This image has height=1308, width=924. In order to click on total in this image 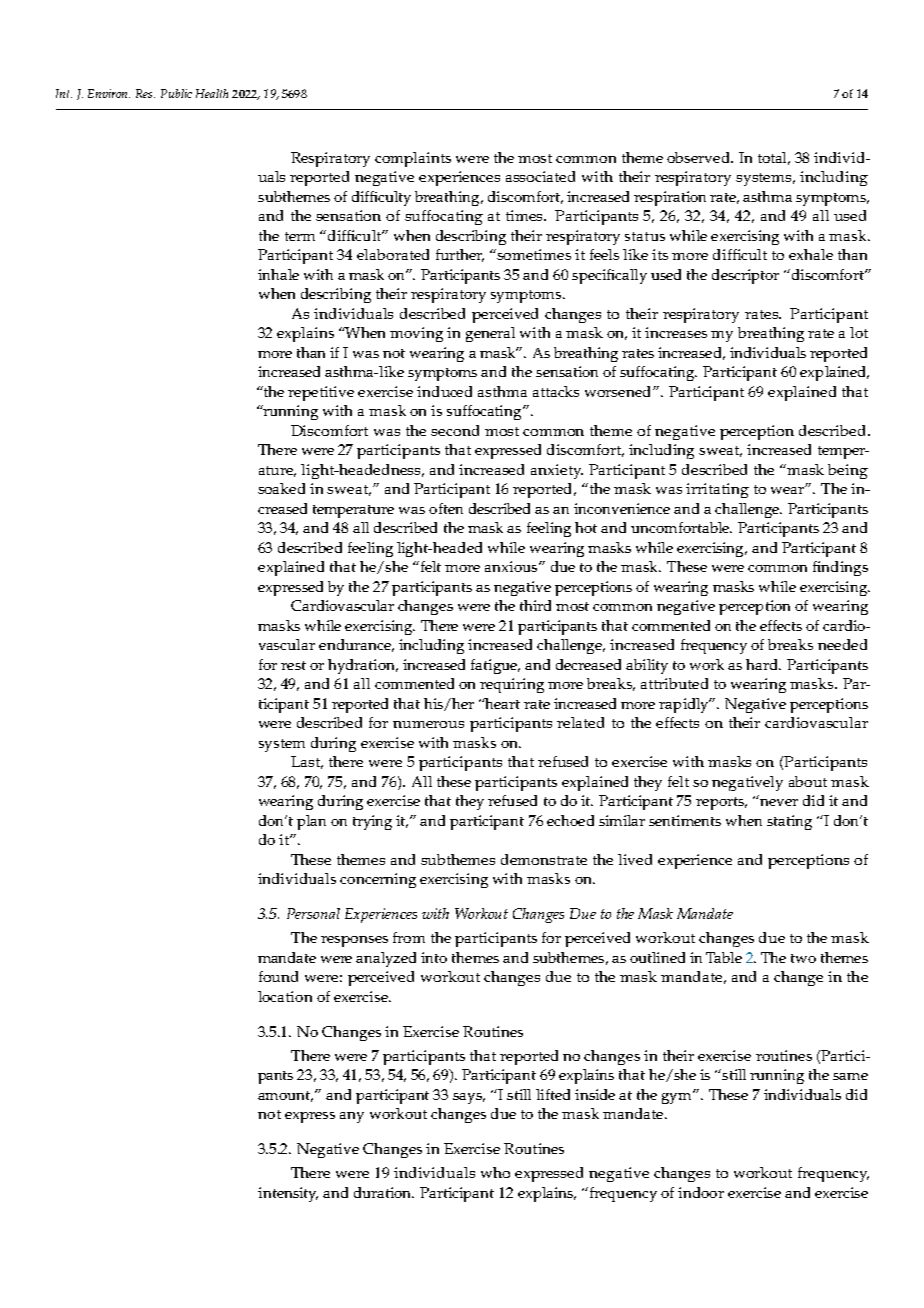, I will do `click(774, 158)`.
